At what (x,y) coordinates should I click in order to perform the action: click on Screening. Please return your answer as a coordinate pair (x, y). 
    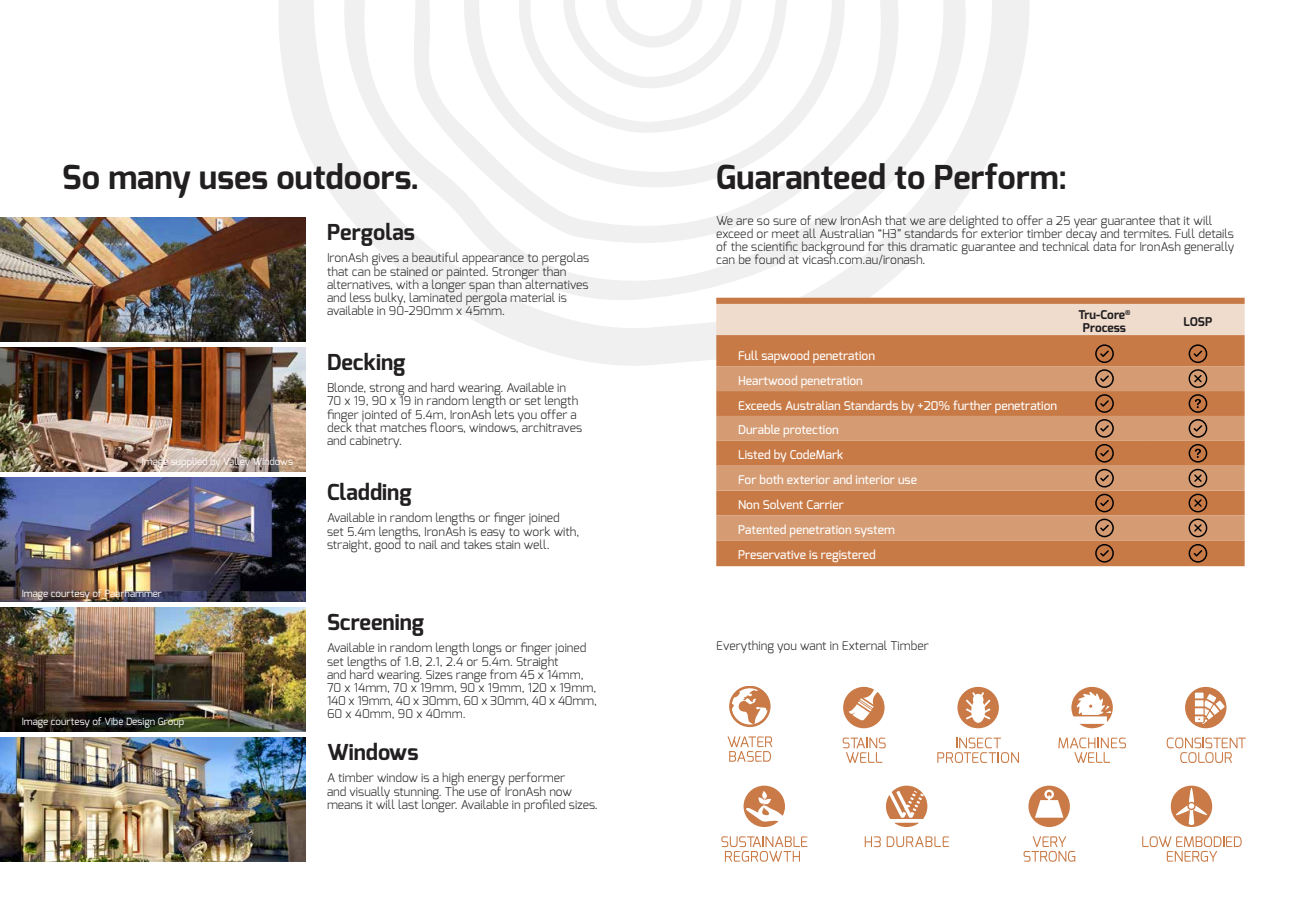
    Looking at the image, I should click on (376, 625).
